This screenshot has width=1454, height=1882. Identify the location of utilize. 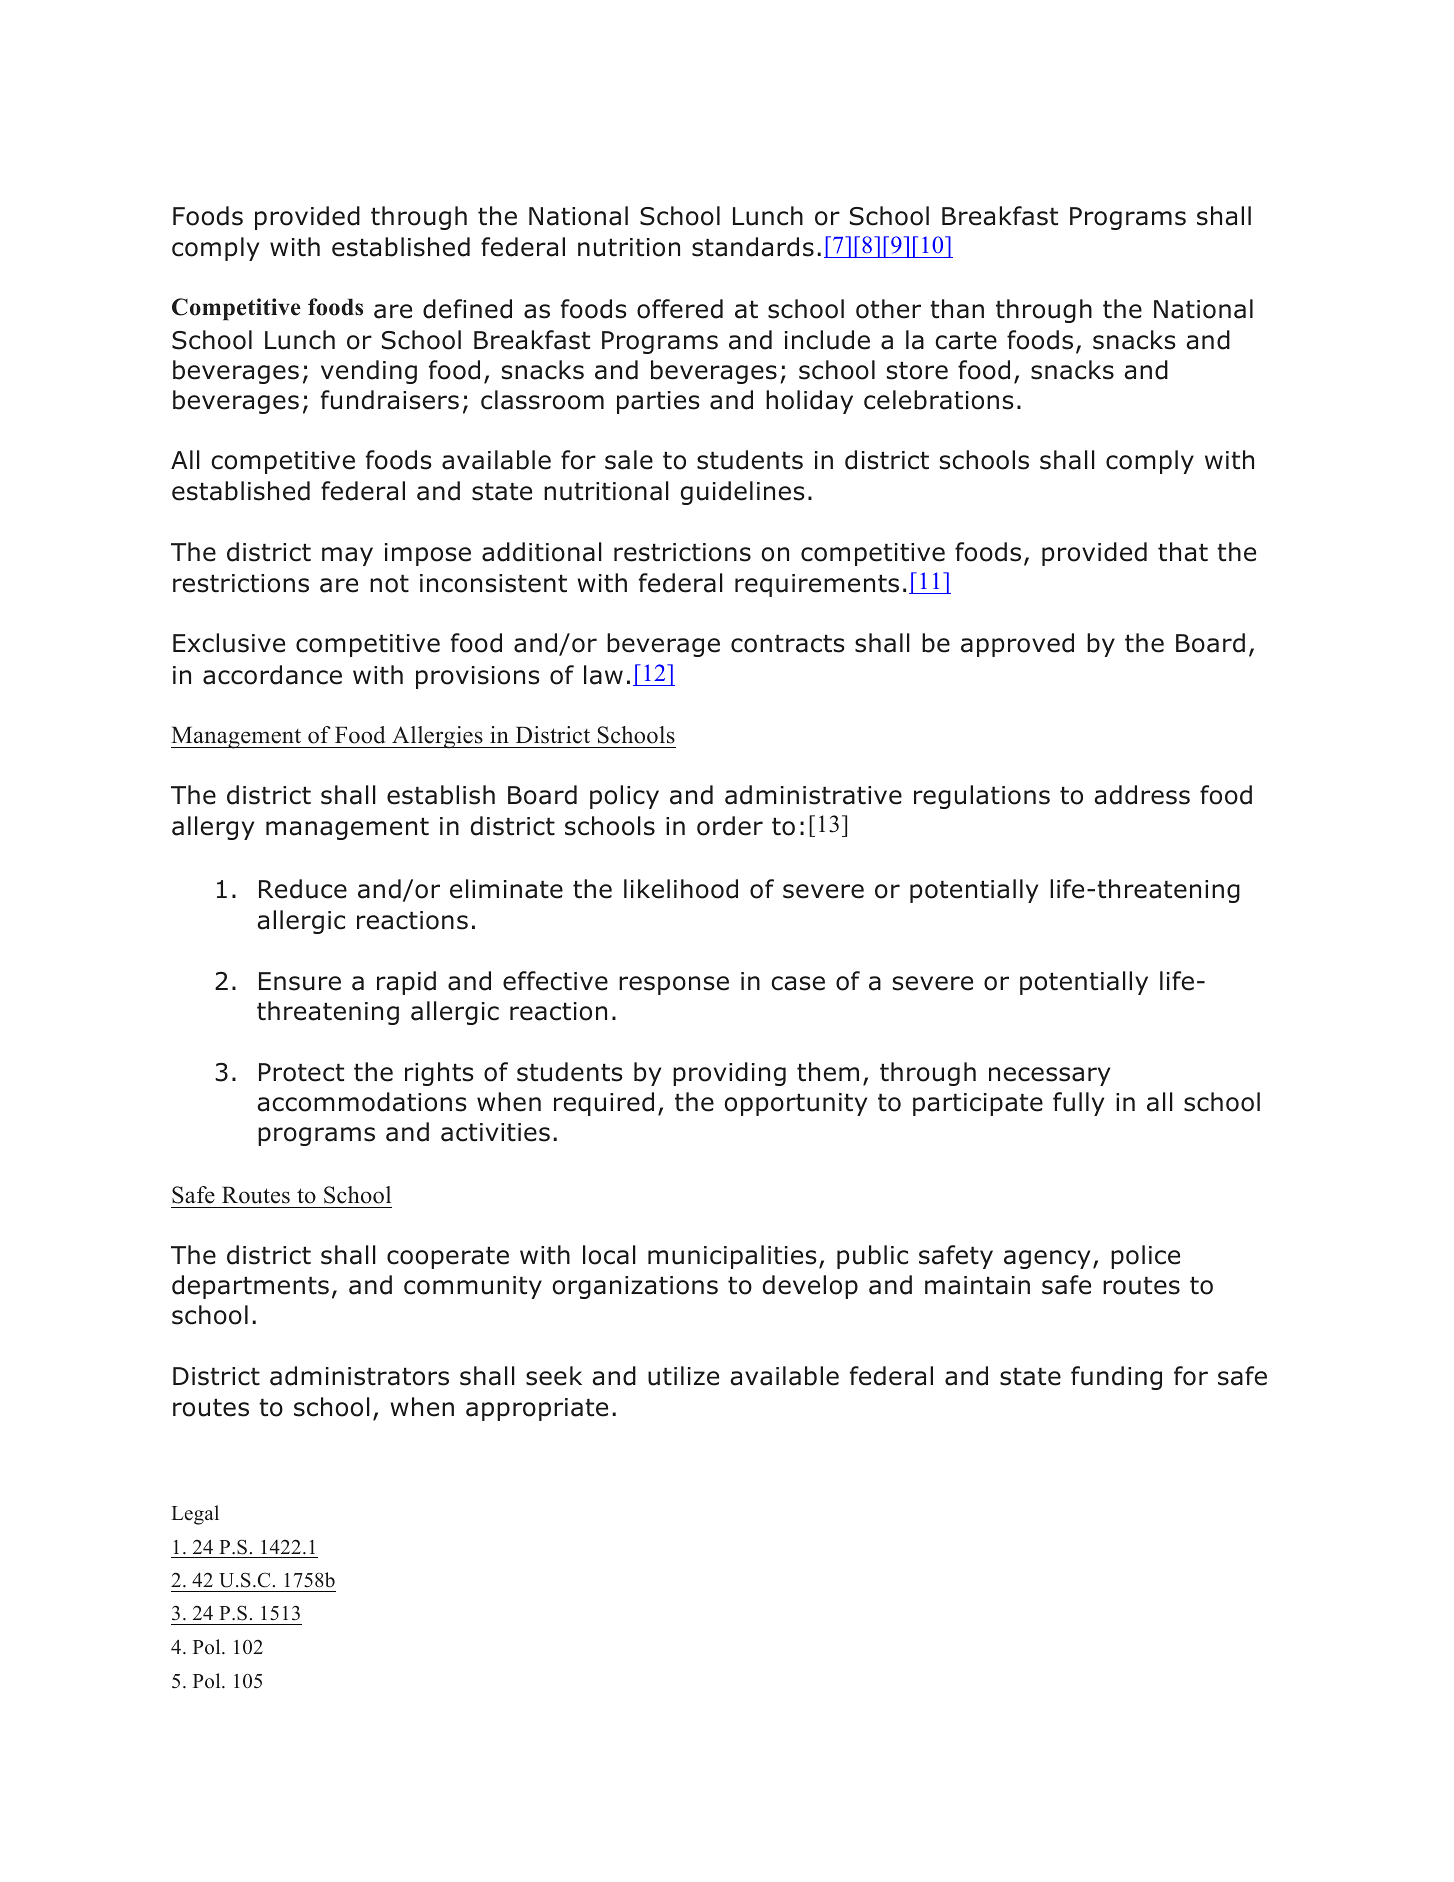
(683, 1376).
